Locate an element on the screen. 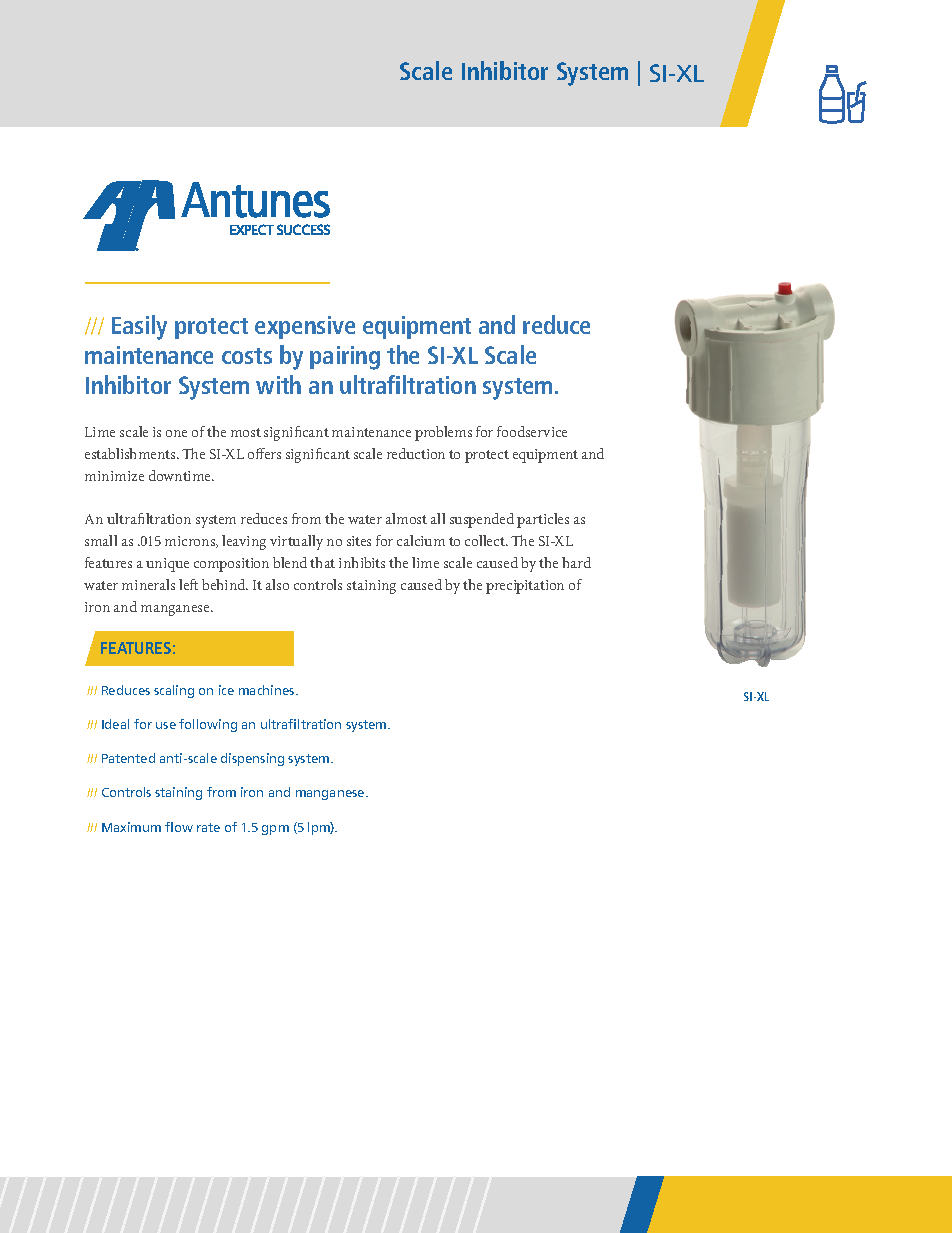 This screenshot has width=952, height=1233. hard is located at coordinates (576, 562).
